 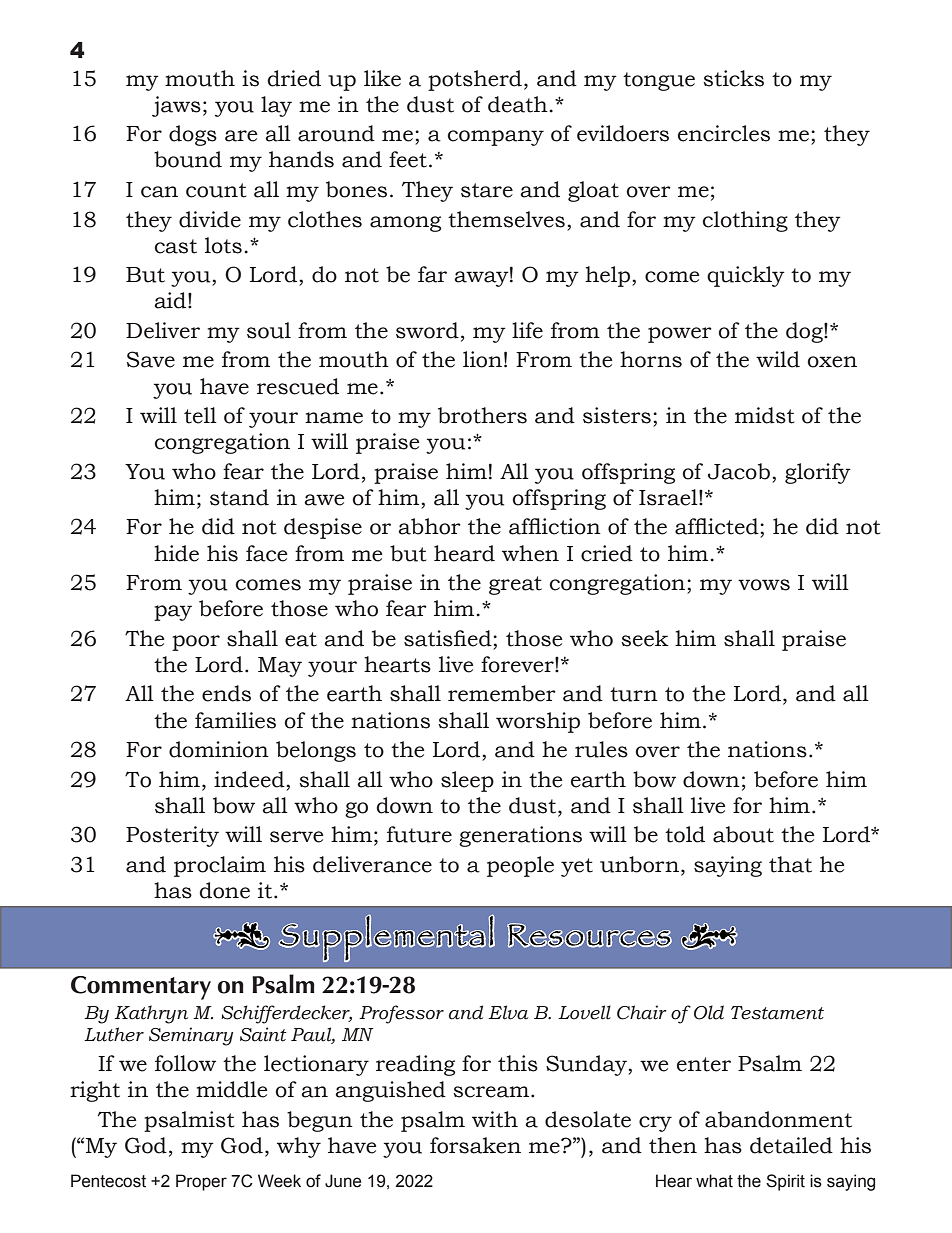 What do you see at coordinates (475, 1145) in the image?
I see `forsaken` at bounding box center [475, 1145].
